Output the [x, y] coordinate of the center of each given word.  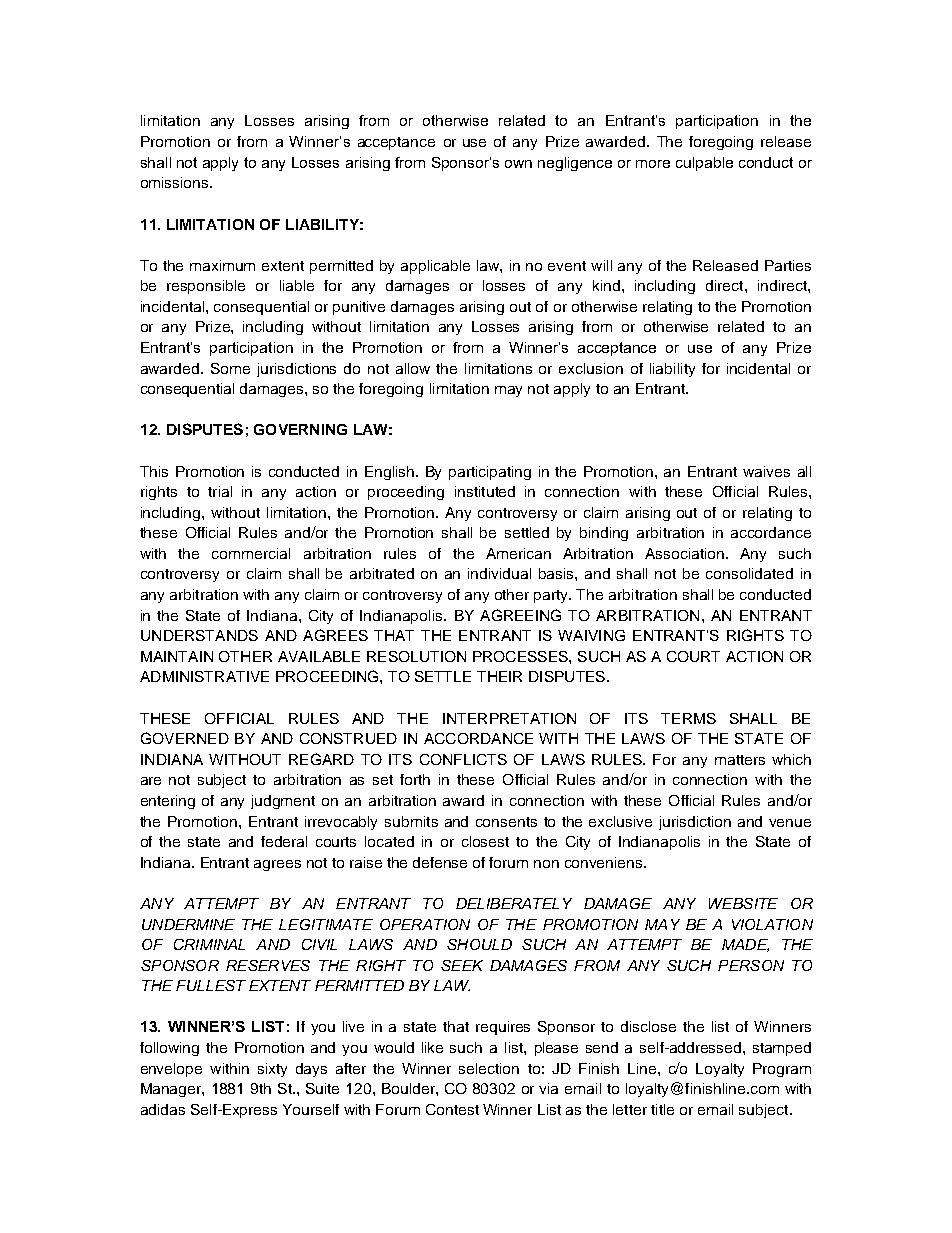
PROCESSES [521, 656]
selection [489, 1068]
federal [284, 841]
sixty [272, 1070]
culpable [704, 164]
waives [766, 471]
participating [490, 473]
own [518, 164]
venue [790, 823]
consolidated [749, 573]
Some [230, 368]
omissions [176, 182]
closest [485, 841]
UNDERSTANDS [199, 635]
